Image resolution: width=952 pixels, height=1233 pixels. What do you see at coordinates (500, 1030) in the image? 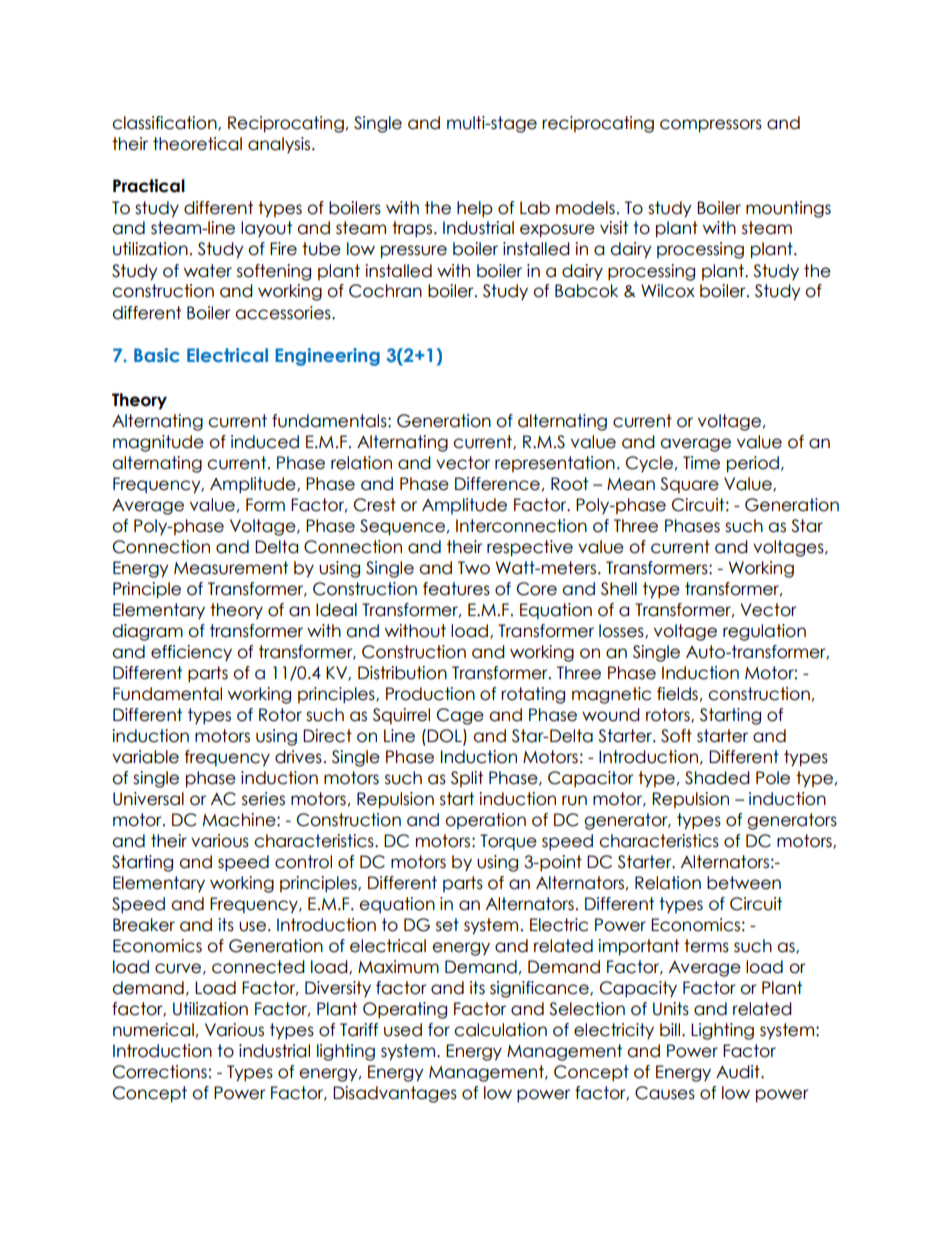
I see `calculation` at bounding box center [500, 1030].
